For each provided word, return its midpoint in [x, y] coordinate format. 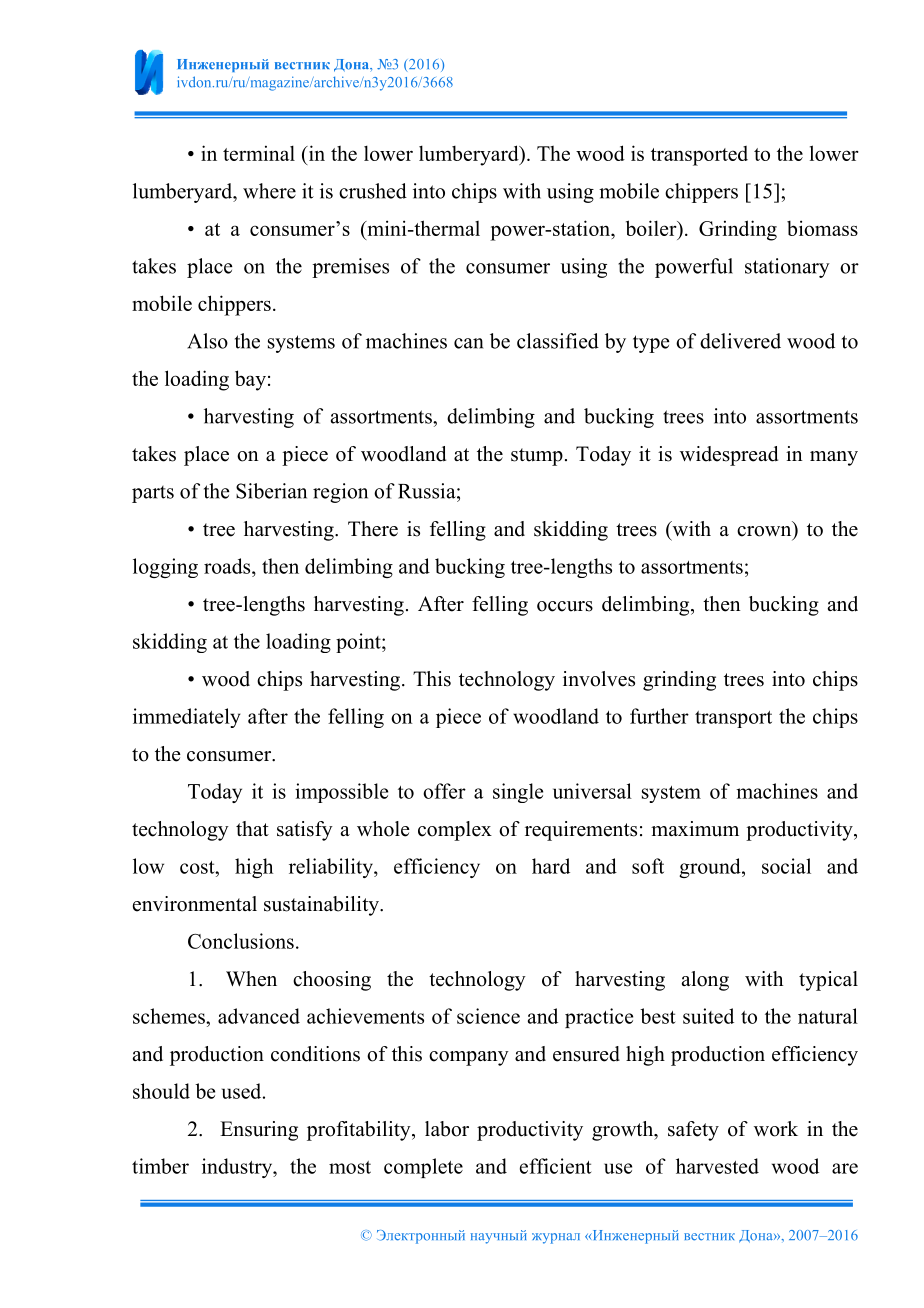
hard [551, 866]
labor [447, 1129]
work [776, 1129]
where [269, 191]
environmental [195, 904]
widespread [729, 456]
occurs [565, 606]
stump [537, 457]
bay [250, 380]
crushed [373, 191]
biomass [822, 228]
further [659, 716]
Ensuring [259, 1131]
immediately [187, 718]
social [786, 866]
